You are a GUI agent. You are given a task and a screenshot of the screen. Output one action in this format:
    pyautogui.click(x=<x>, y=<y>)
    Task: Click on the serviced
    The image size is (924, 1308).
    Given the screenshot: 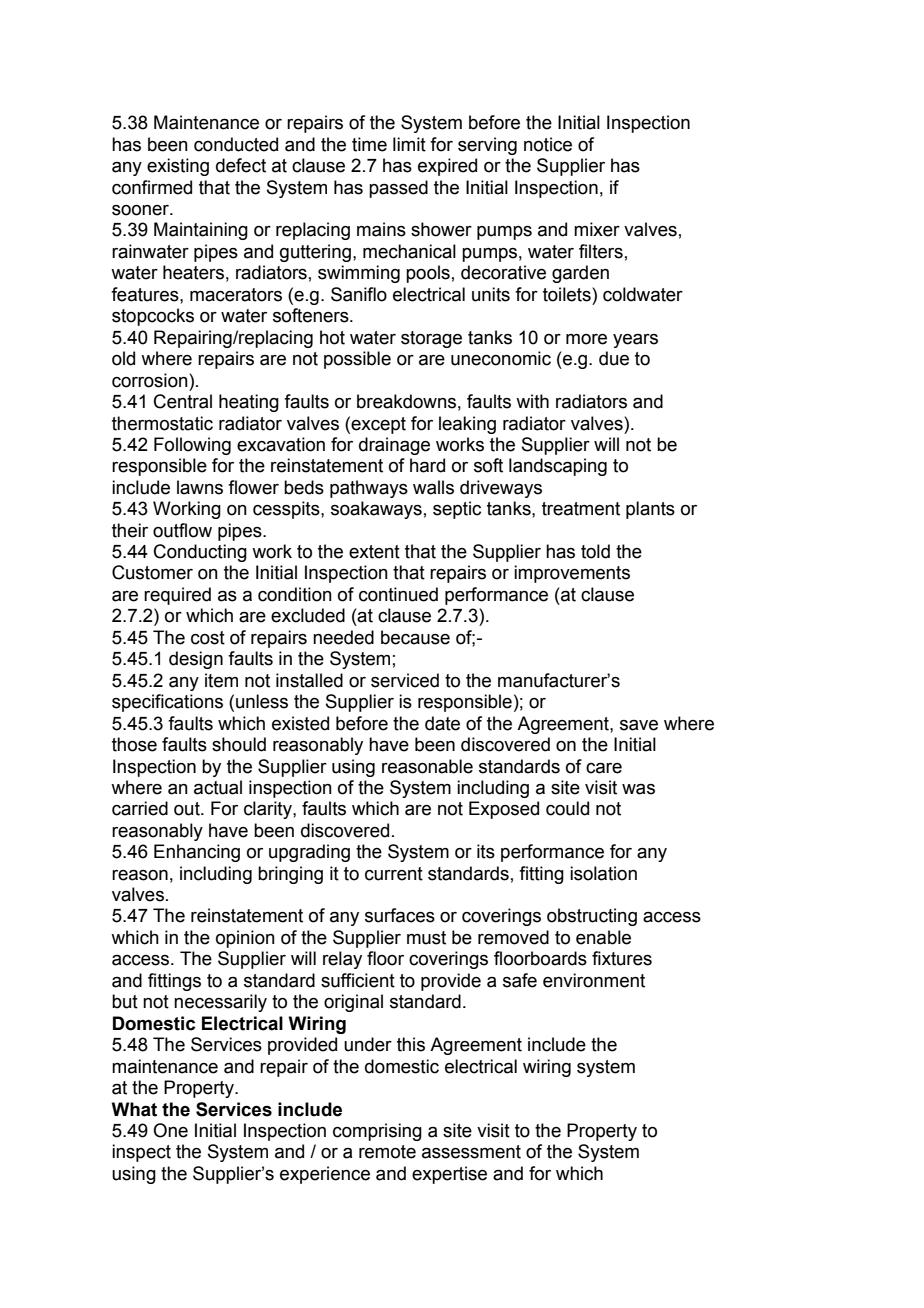 What is the action you would take?
    pyautogui.click(x=405, y=680)
